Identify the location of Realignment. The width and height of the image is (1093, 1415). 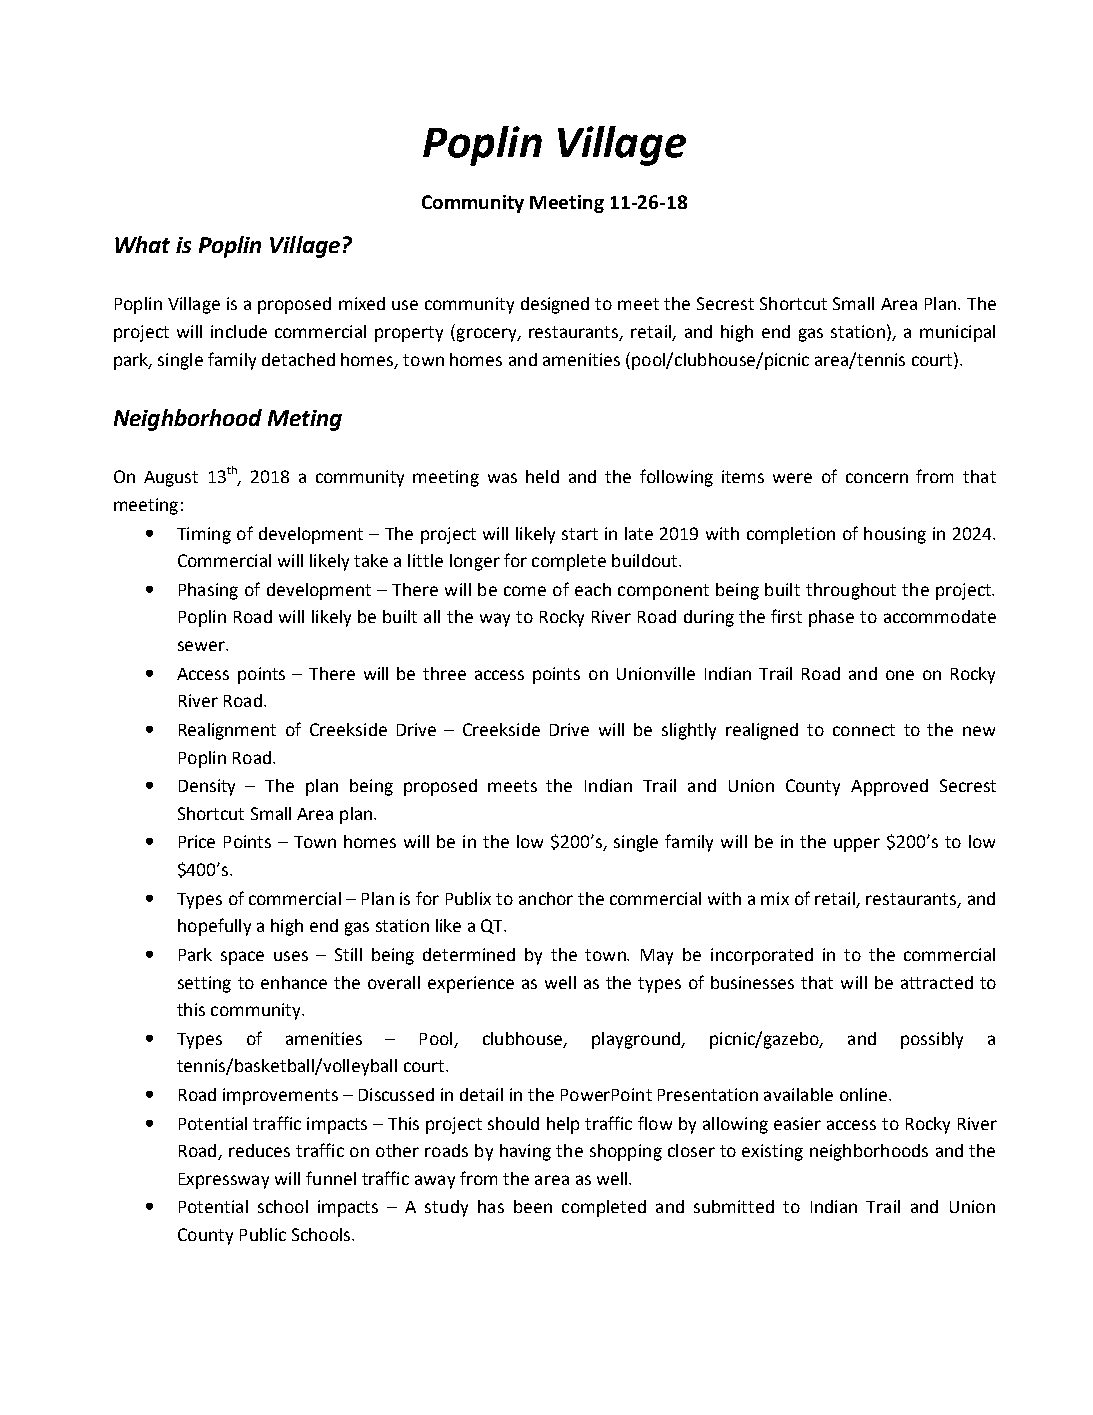
(227, 731).
